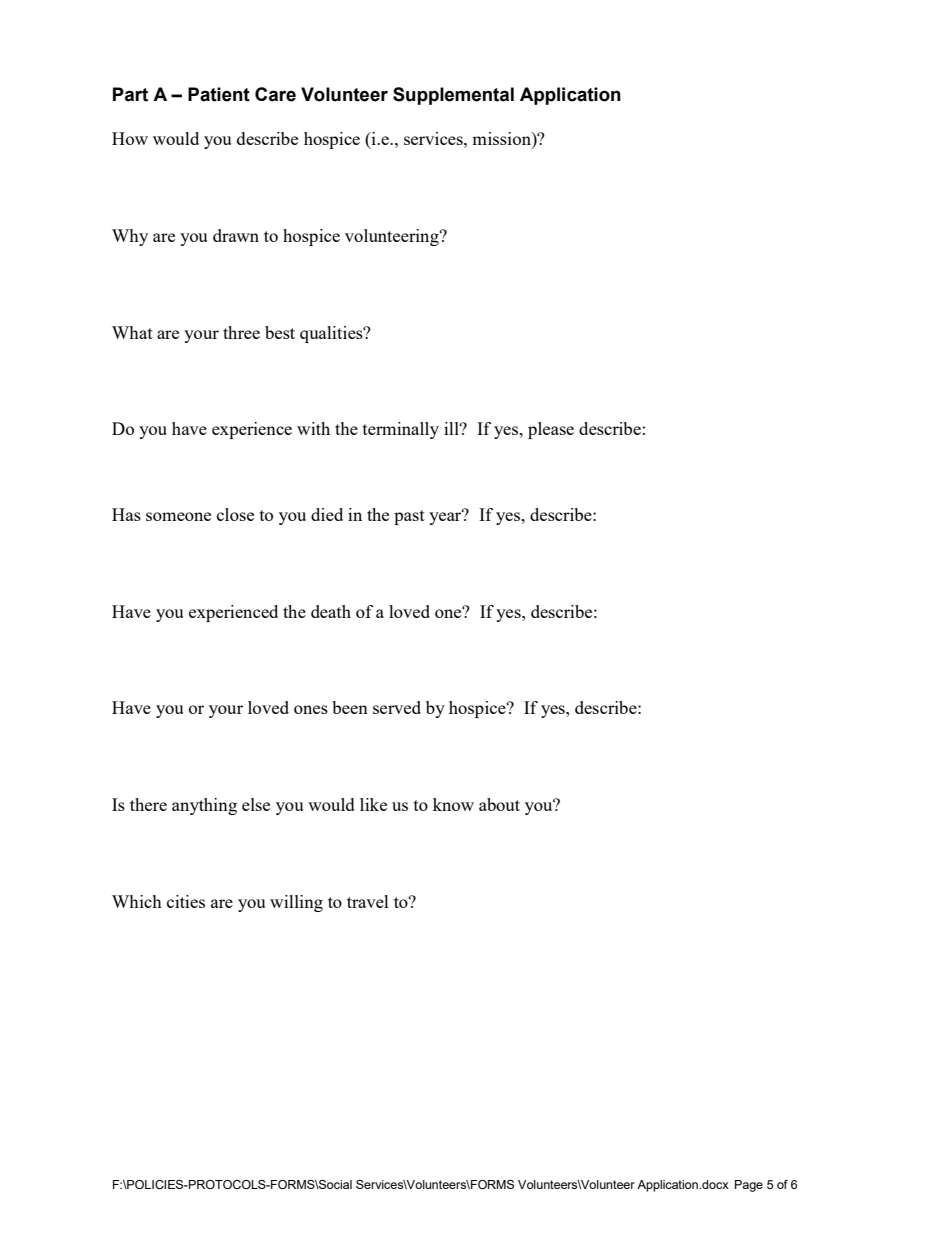  Describe the element at coordinates (331, 611) in the screenshot. I see `death` at that location.
